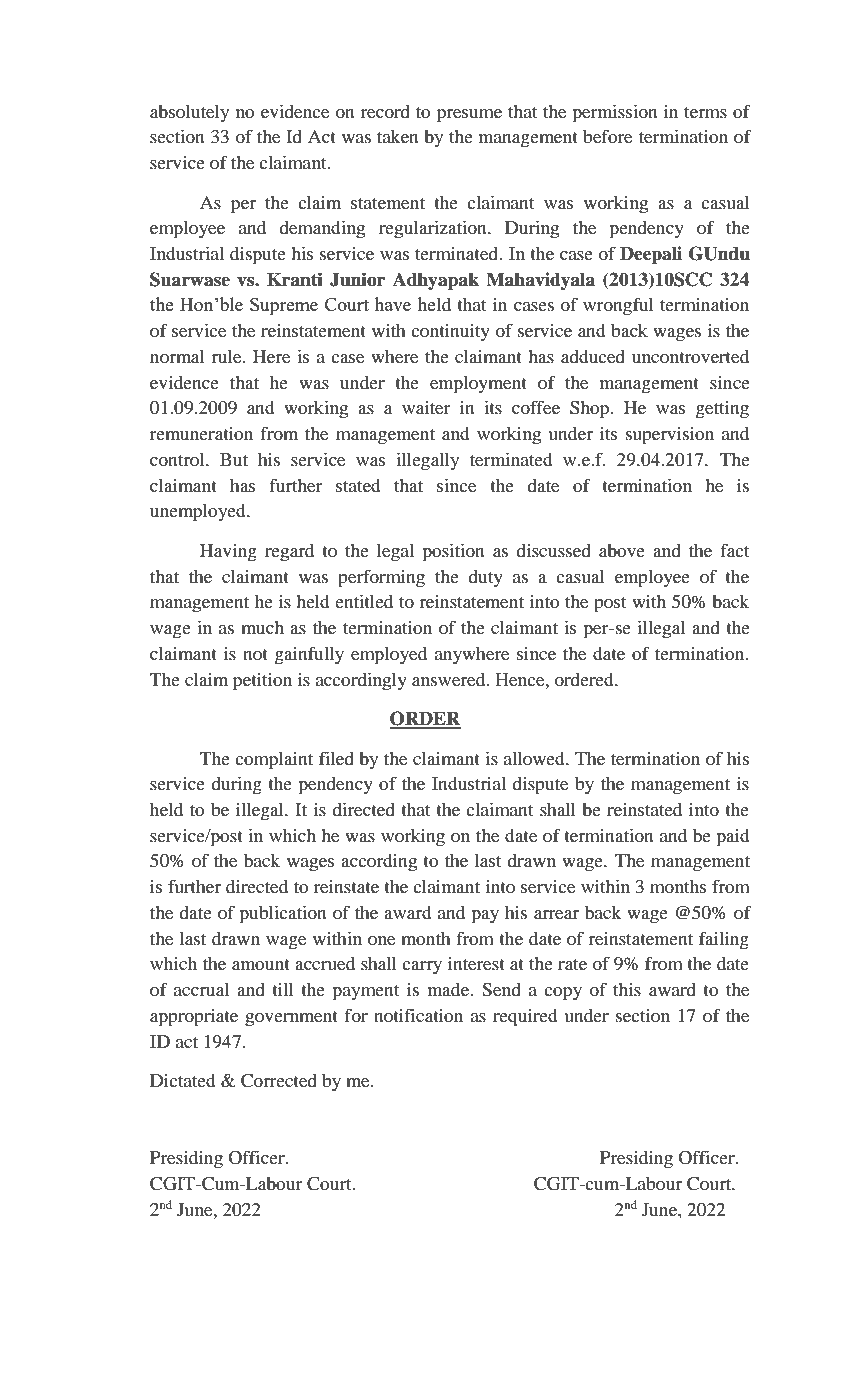 The height and width of the image is (1400, 850). Describe the element at coordinates (426, 407) in the image. I see `waiter` at that location.
